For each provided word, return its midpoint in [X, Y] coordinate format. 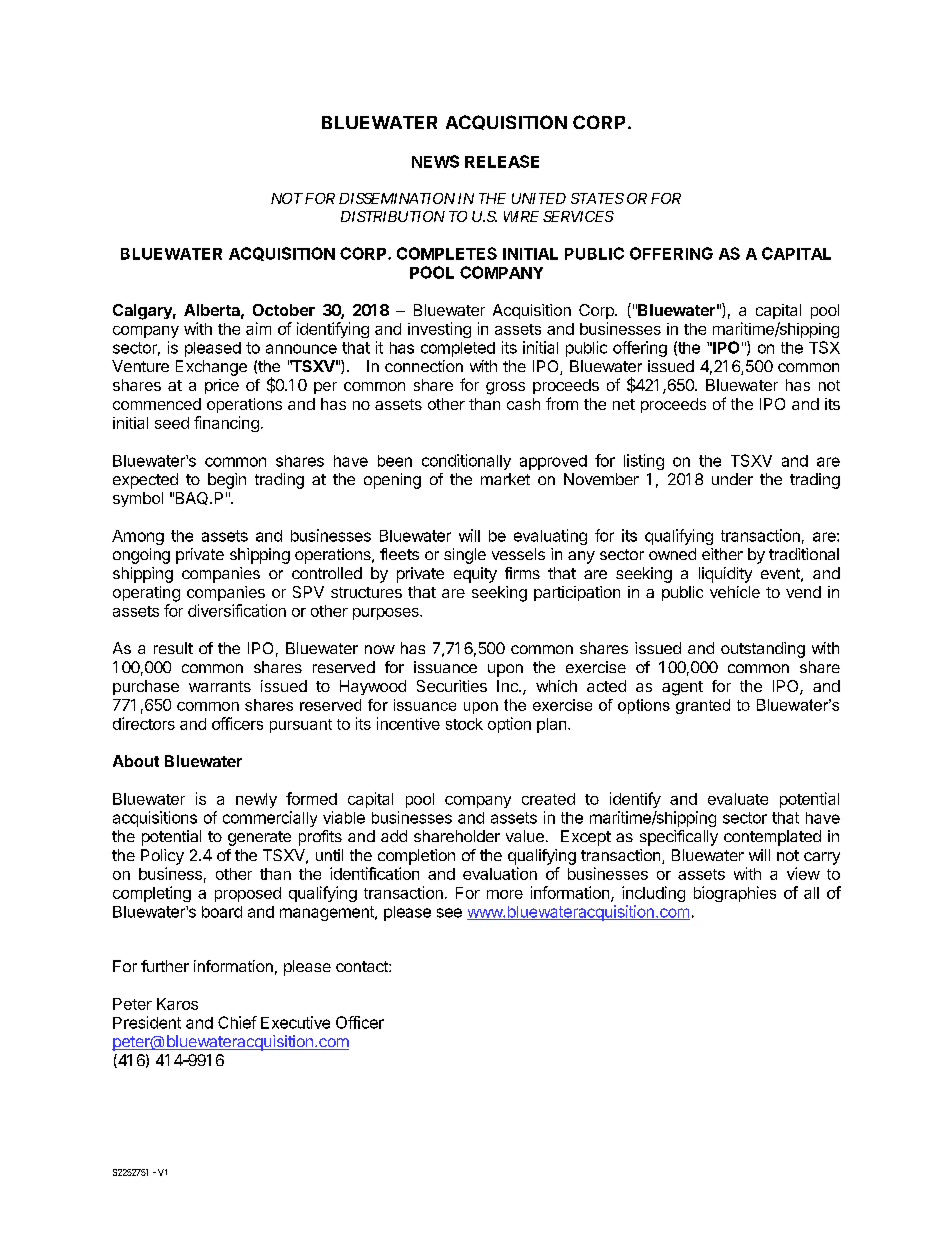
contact [363, 966]
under [732, 479]
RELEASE [502, 161]
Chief [237, 1022]
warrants [220, 686]
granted [703, 706]
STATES [597, 198]
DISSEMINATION [397, 198]
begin [227, 481]
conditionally [466, 462]
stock [464, 724]
